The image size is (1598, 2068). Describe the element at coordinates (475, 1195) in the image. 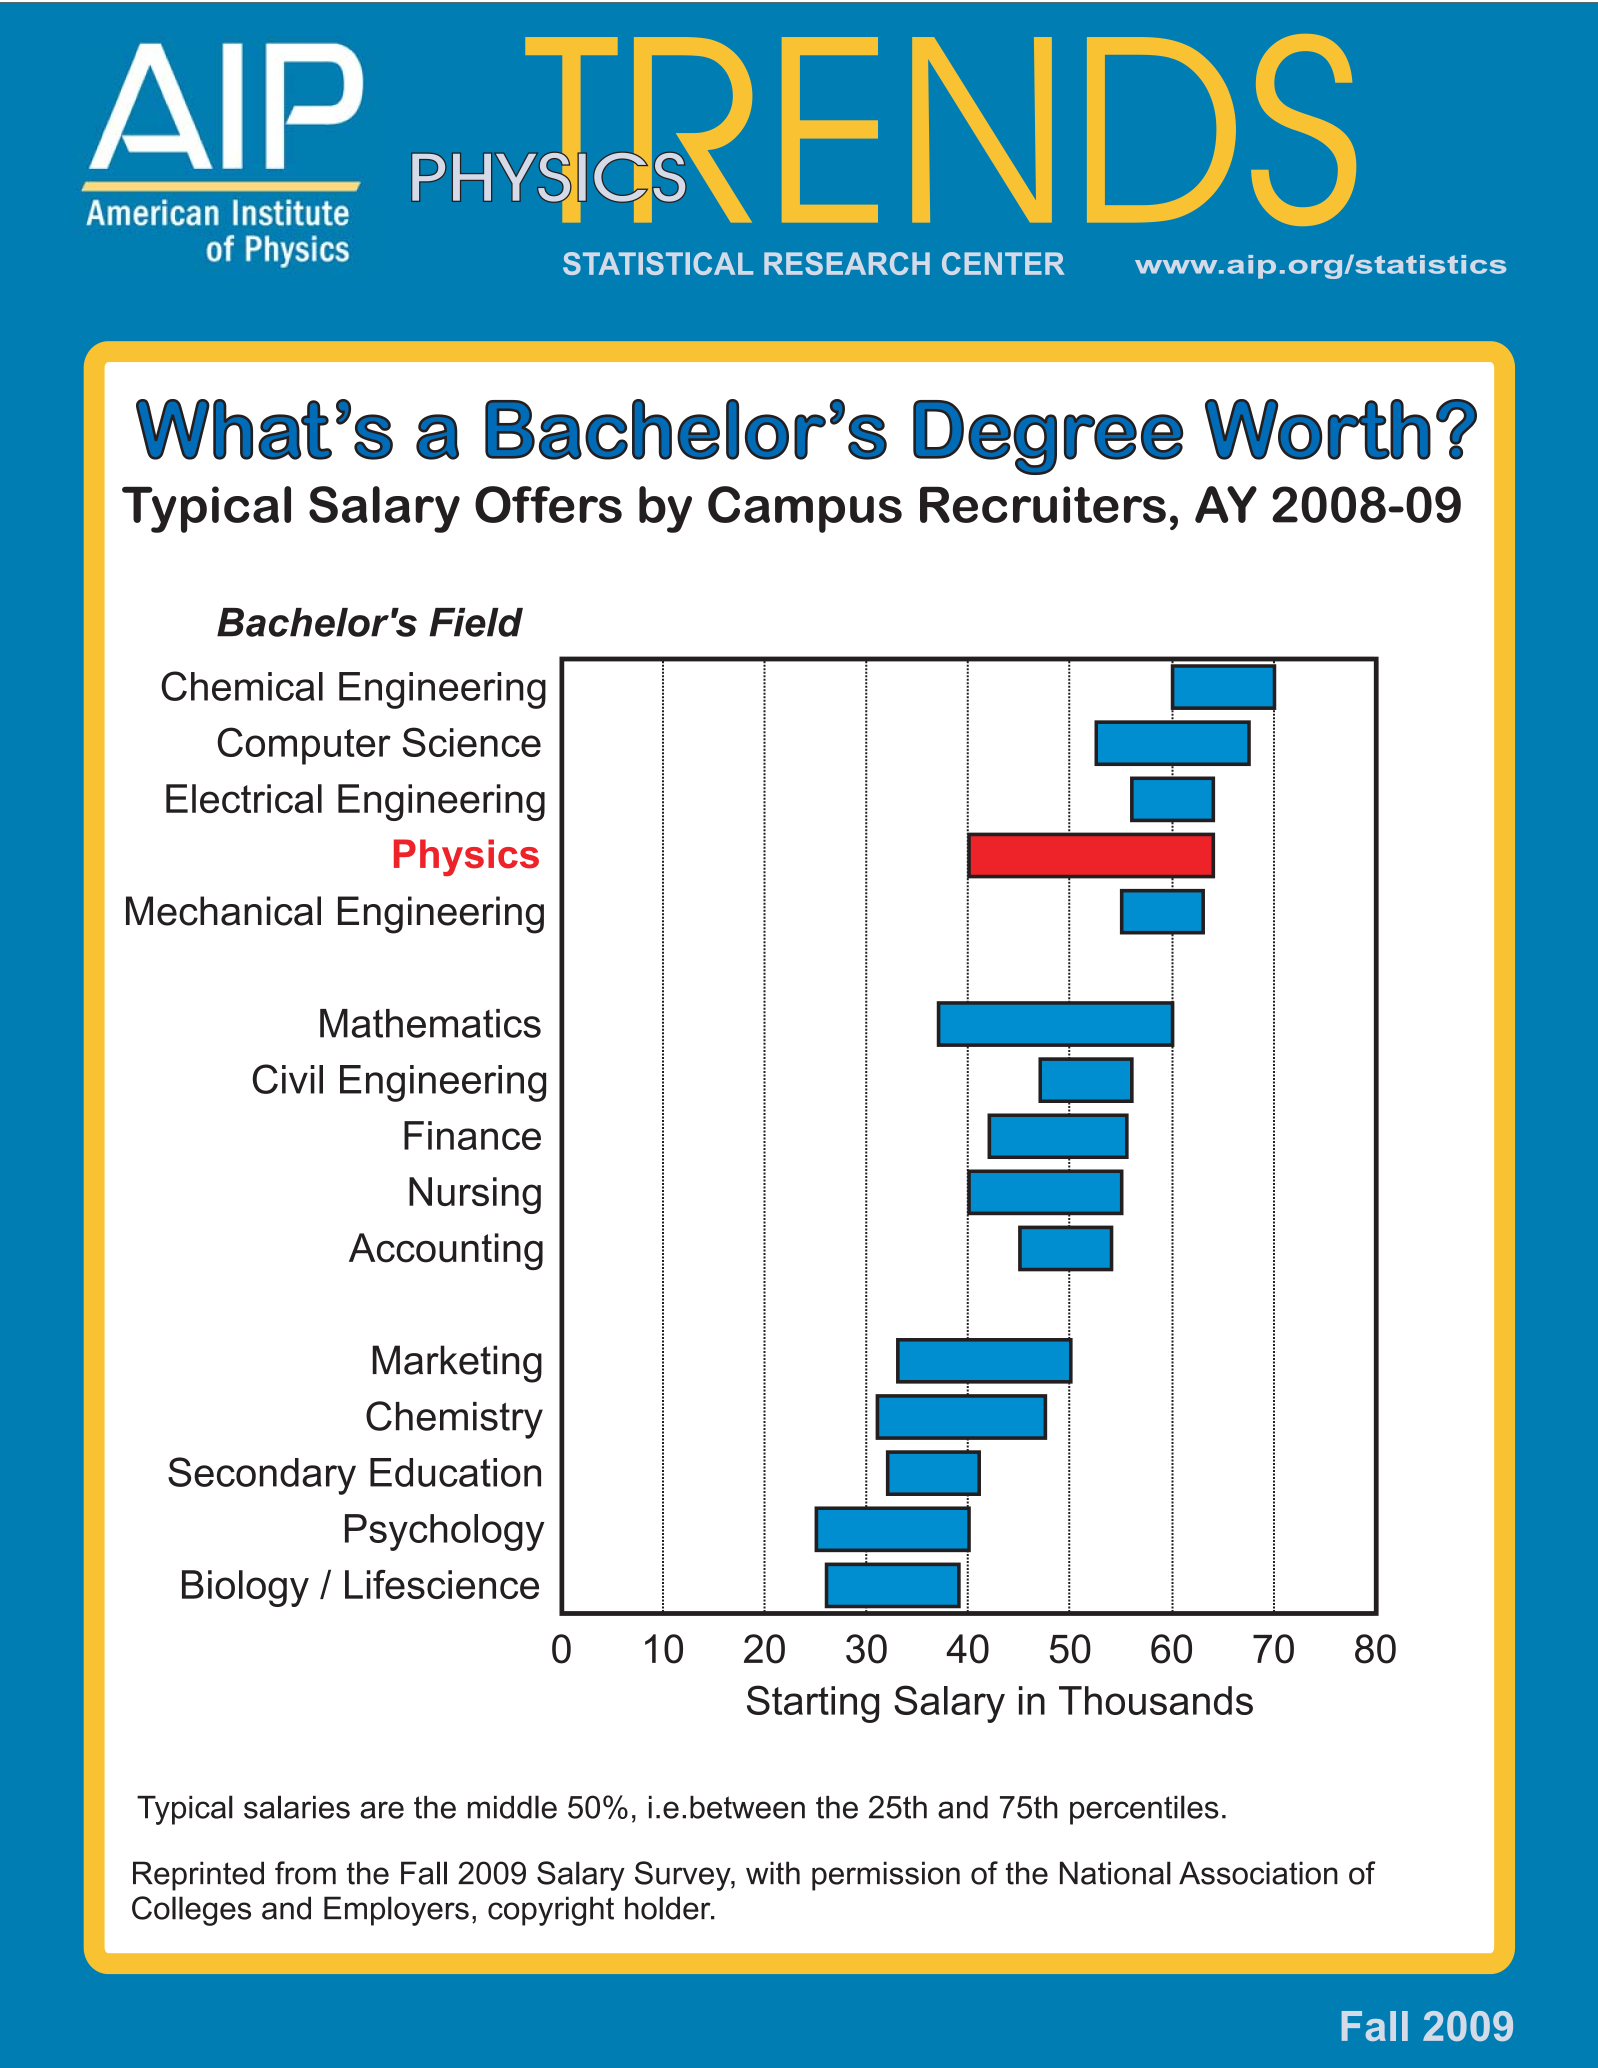

I see `Nursing` at that location.
